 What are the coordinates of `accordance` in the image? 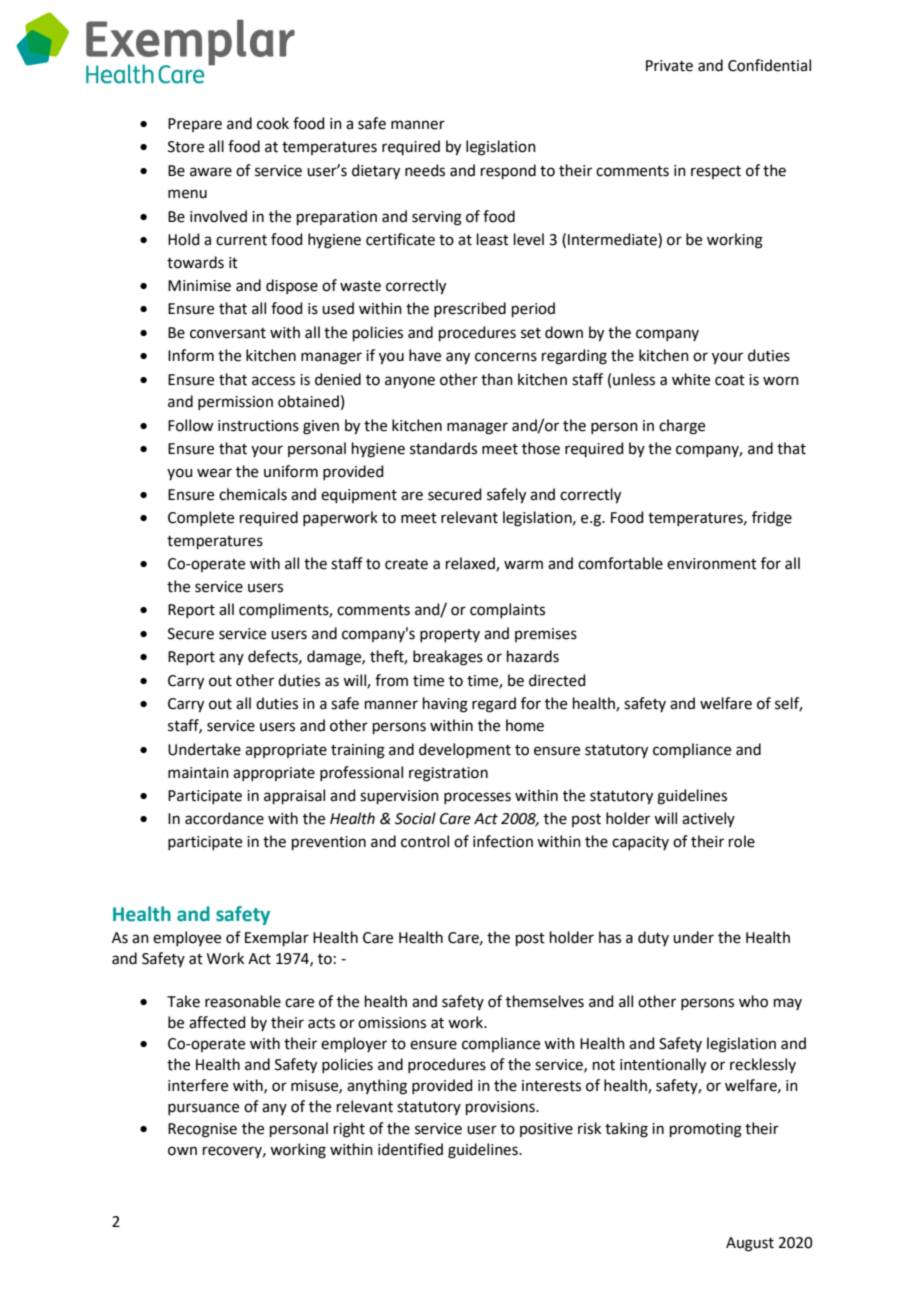 It's located at (224, 818).
